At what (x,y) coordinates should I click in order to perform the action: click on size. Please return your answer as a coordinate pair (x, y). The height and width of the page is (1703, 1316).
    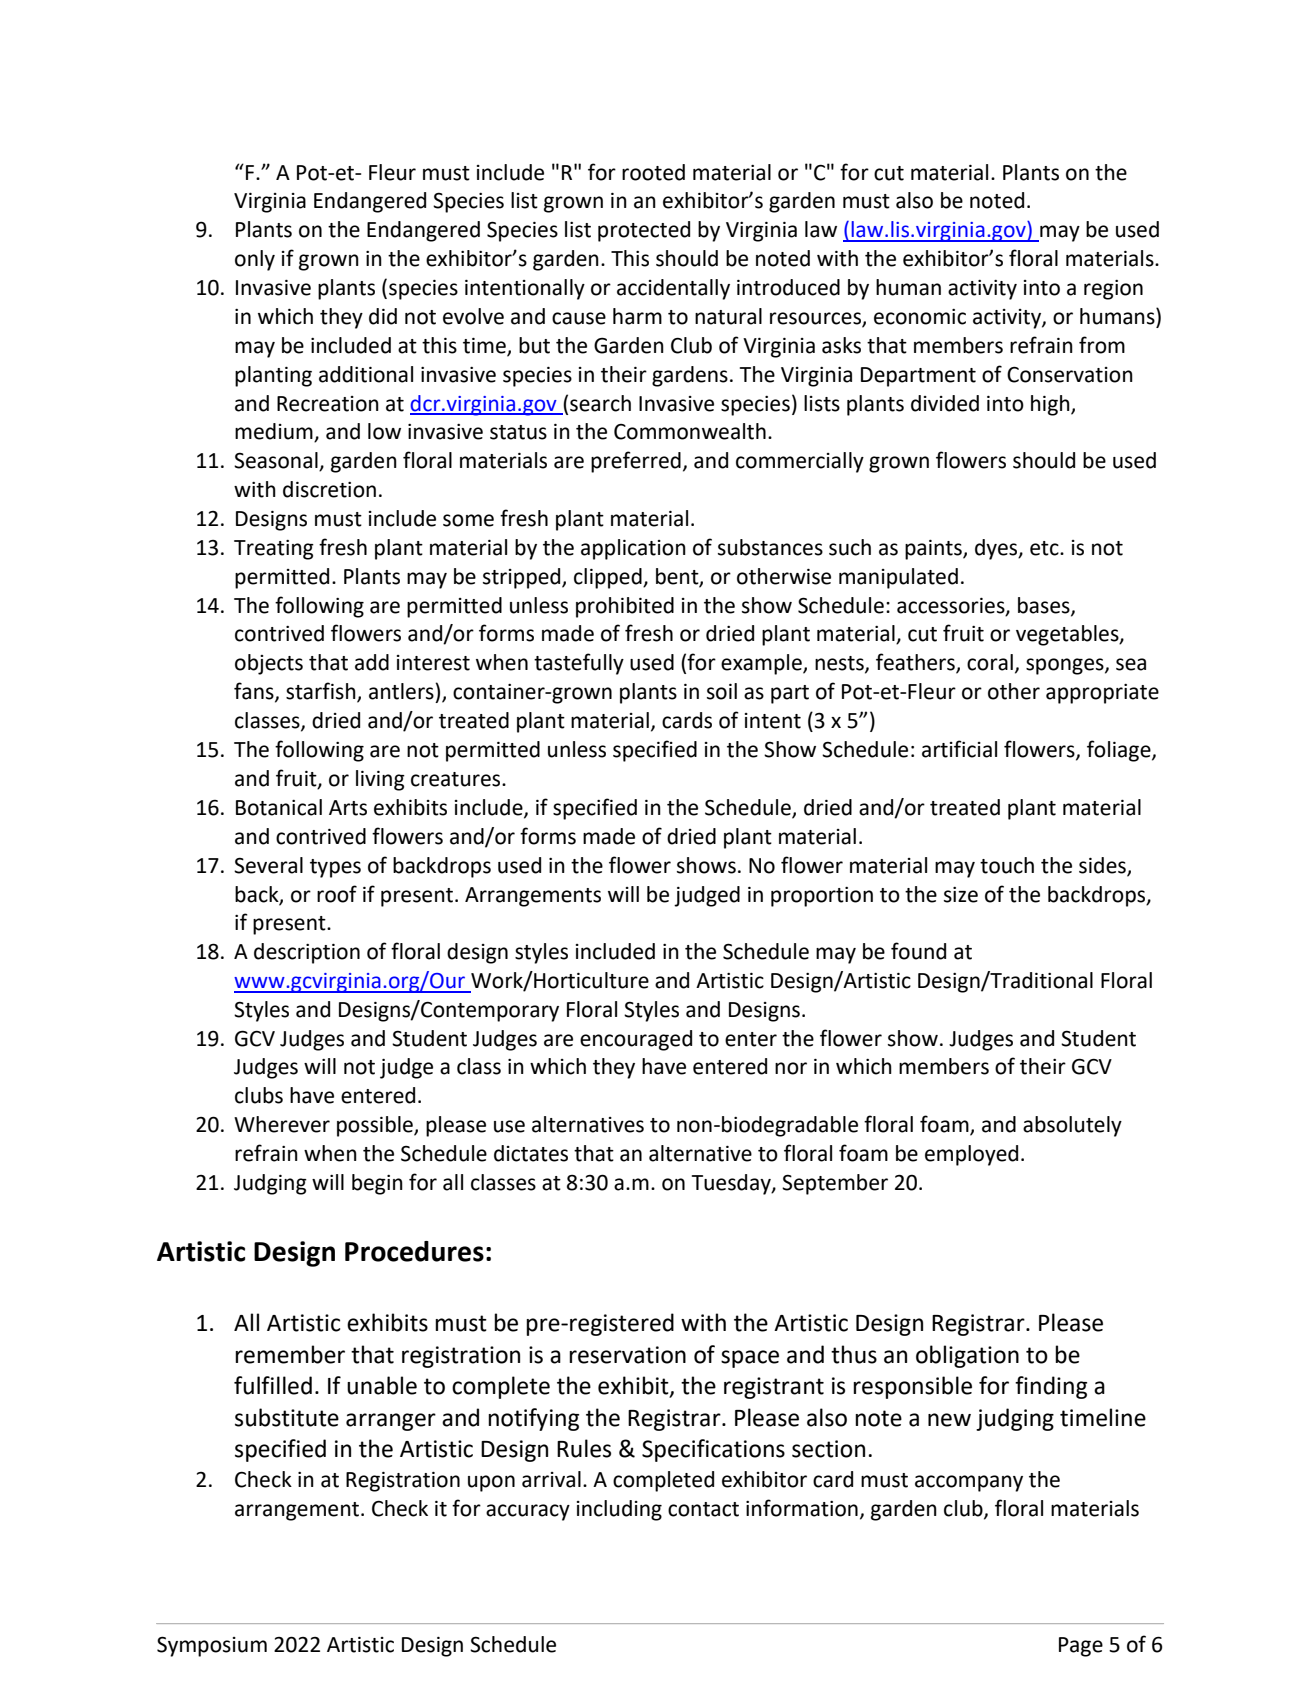
    Looking at the image, I should click on (961, 895).
